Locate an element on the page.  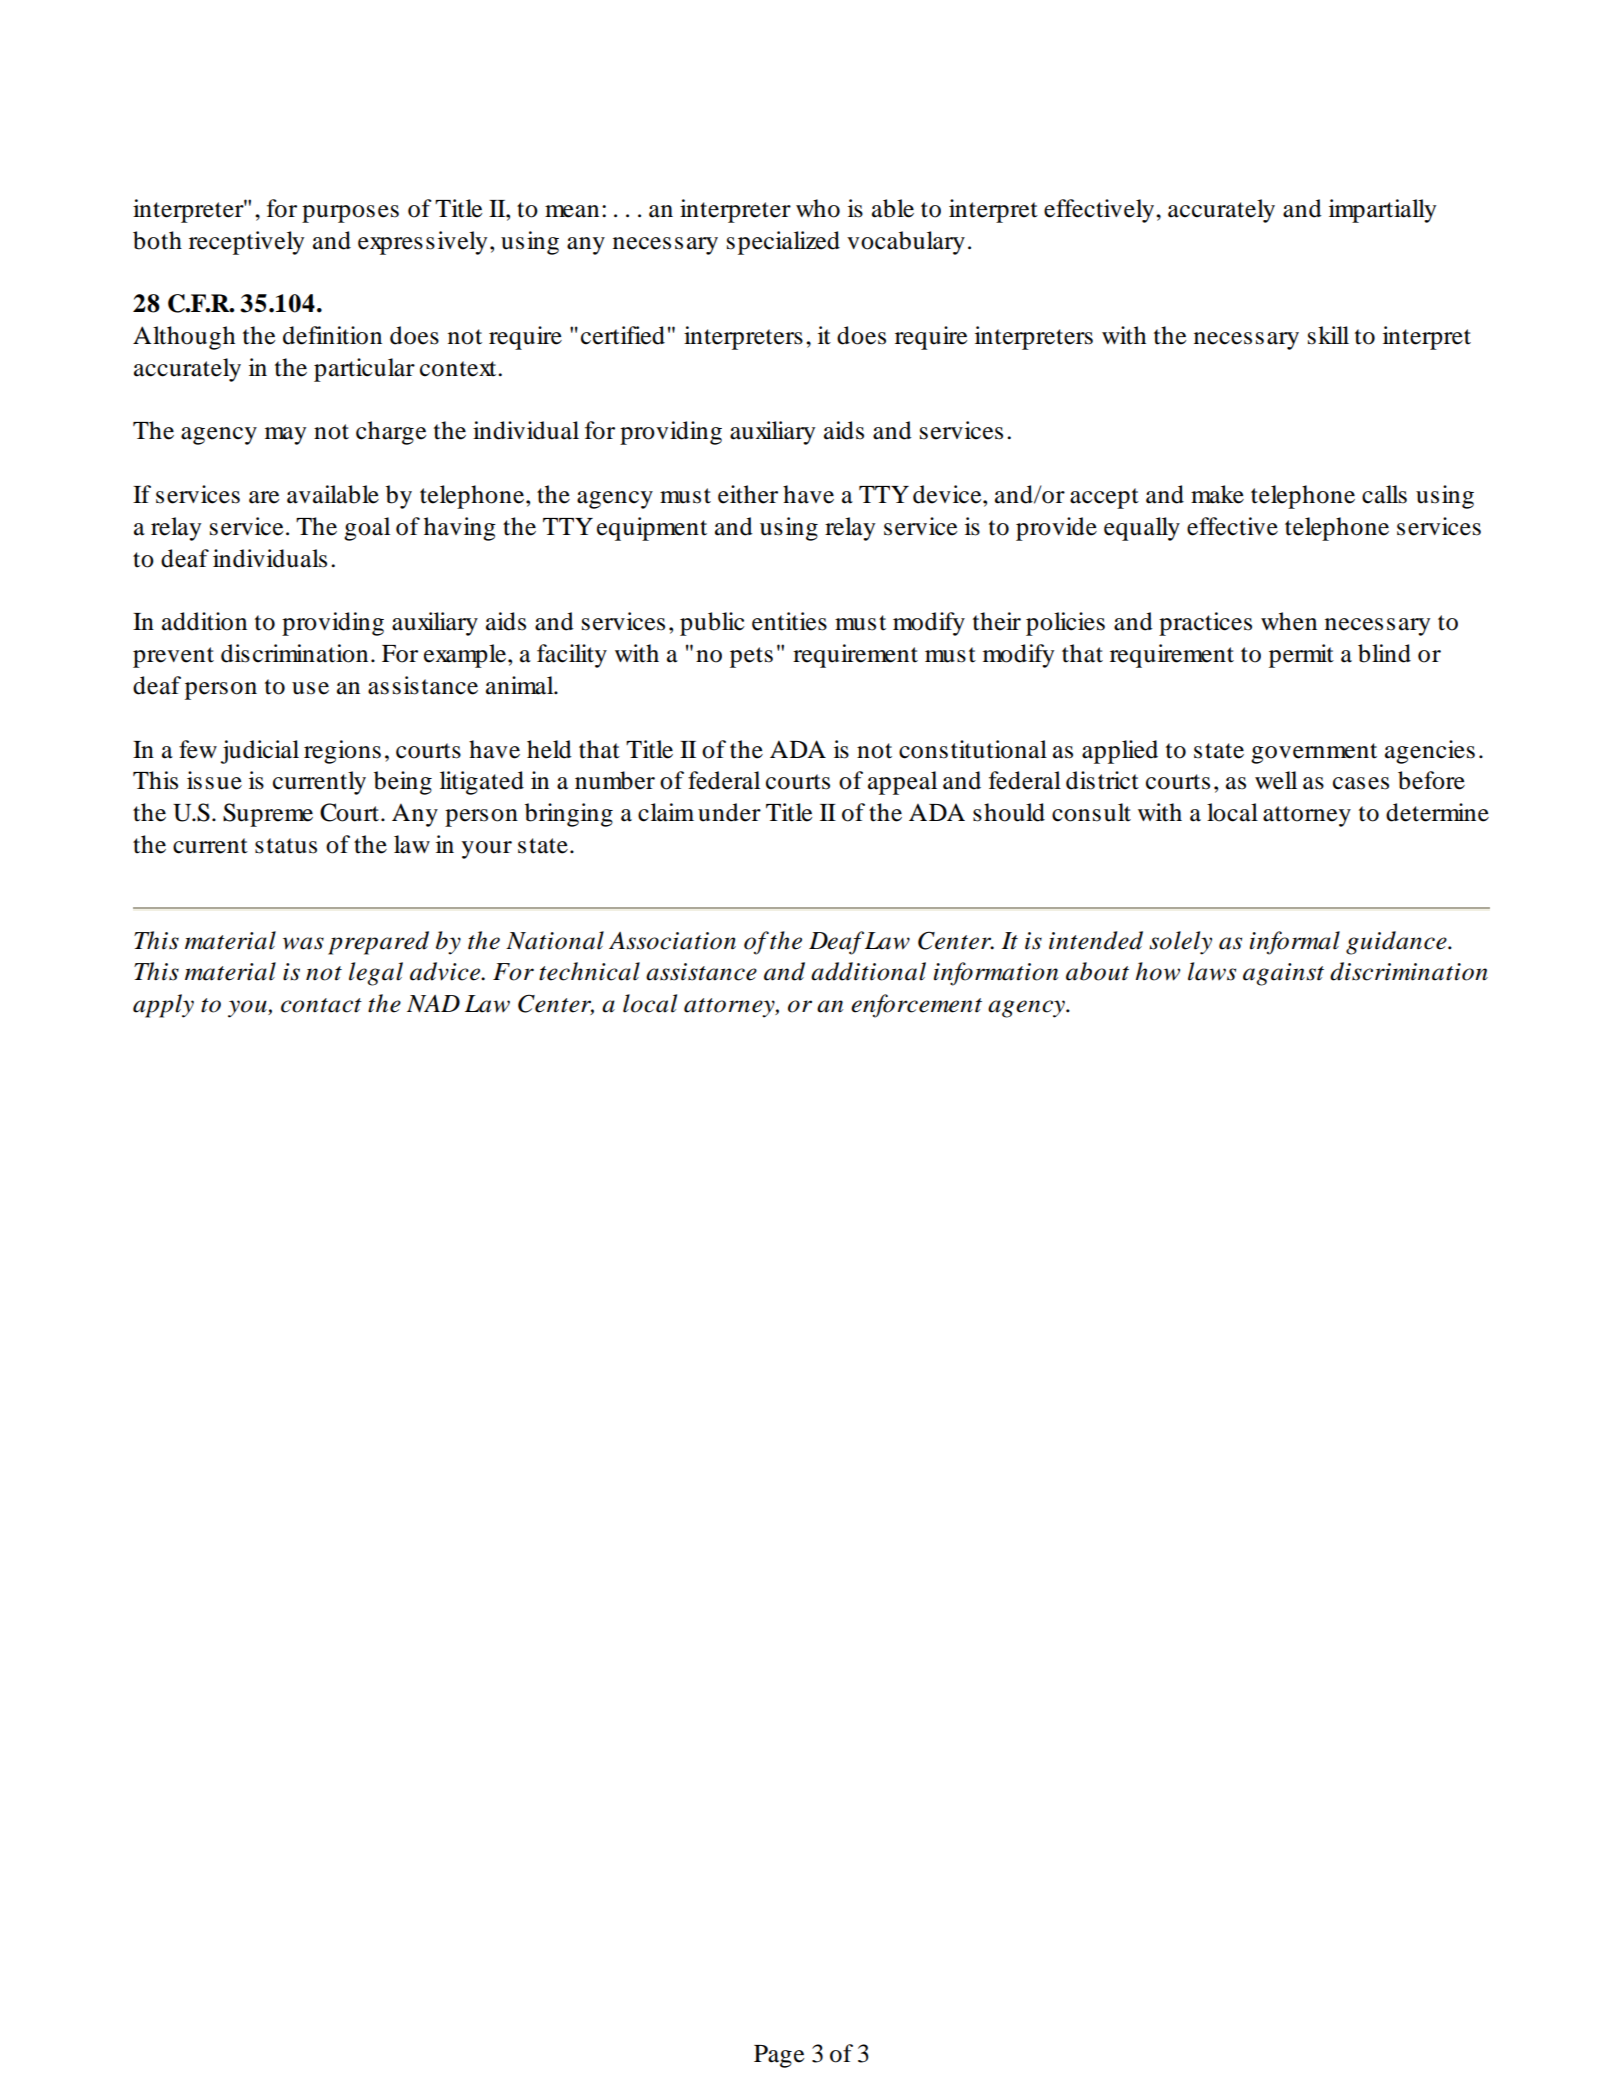
specialized is located at coordinates (783, 243).
